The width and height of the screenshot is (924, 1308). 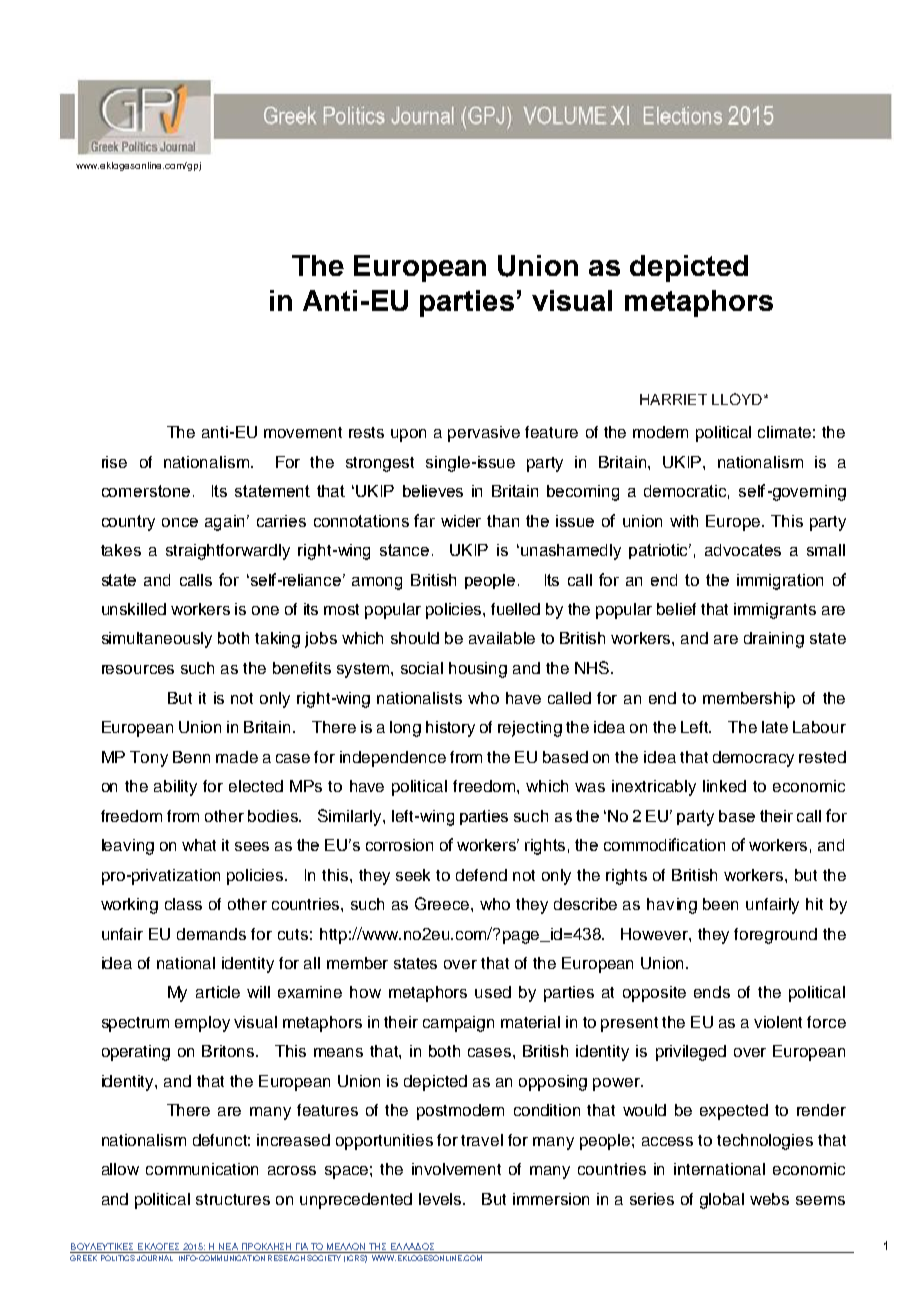 I want to click on levels, so click(x=442, y=1199).
